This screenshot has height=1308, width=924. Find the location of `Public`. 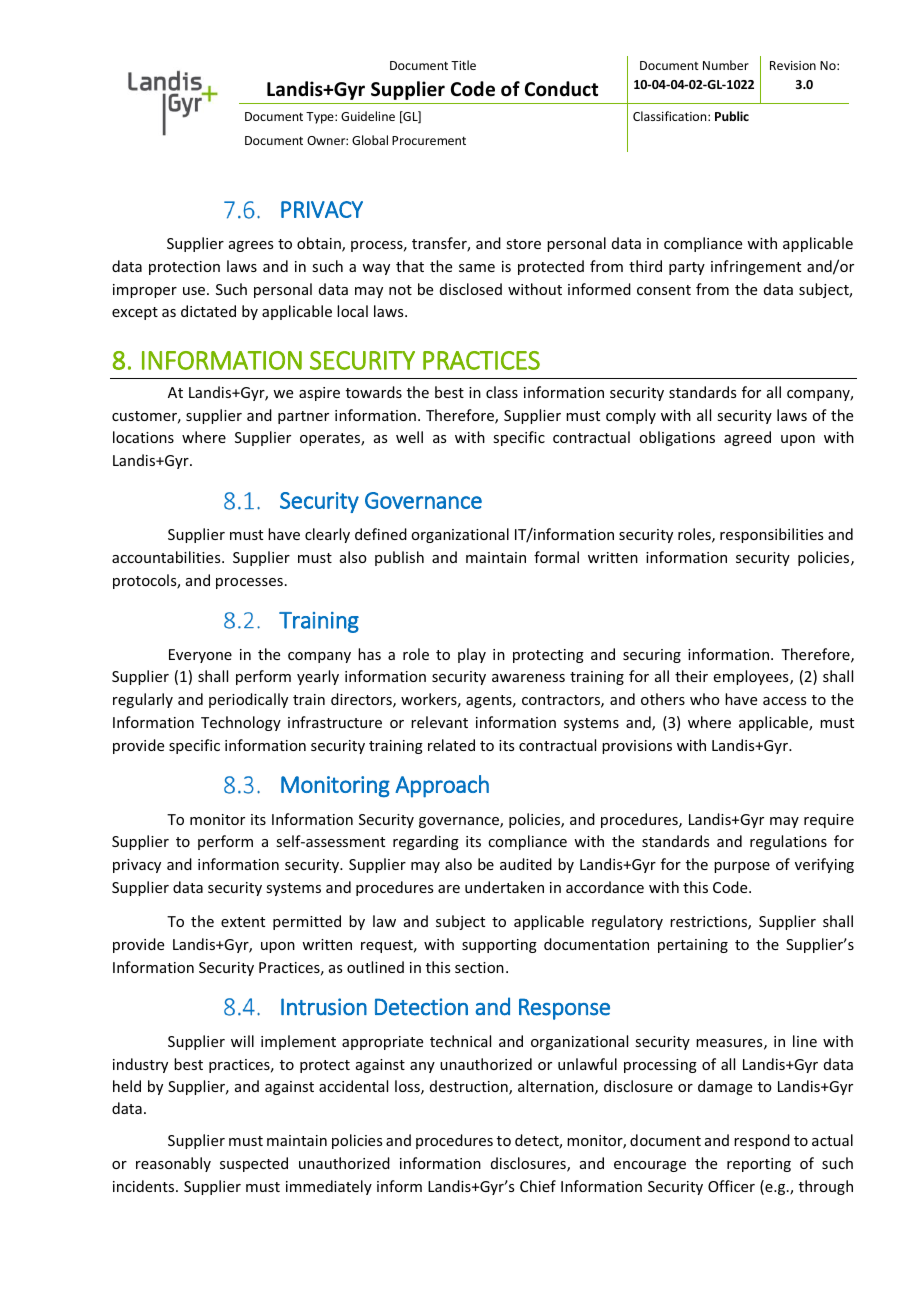

Public is located at coordinates (732, 116).
